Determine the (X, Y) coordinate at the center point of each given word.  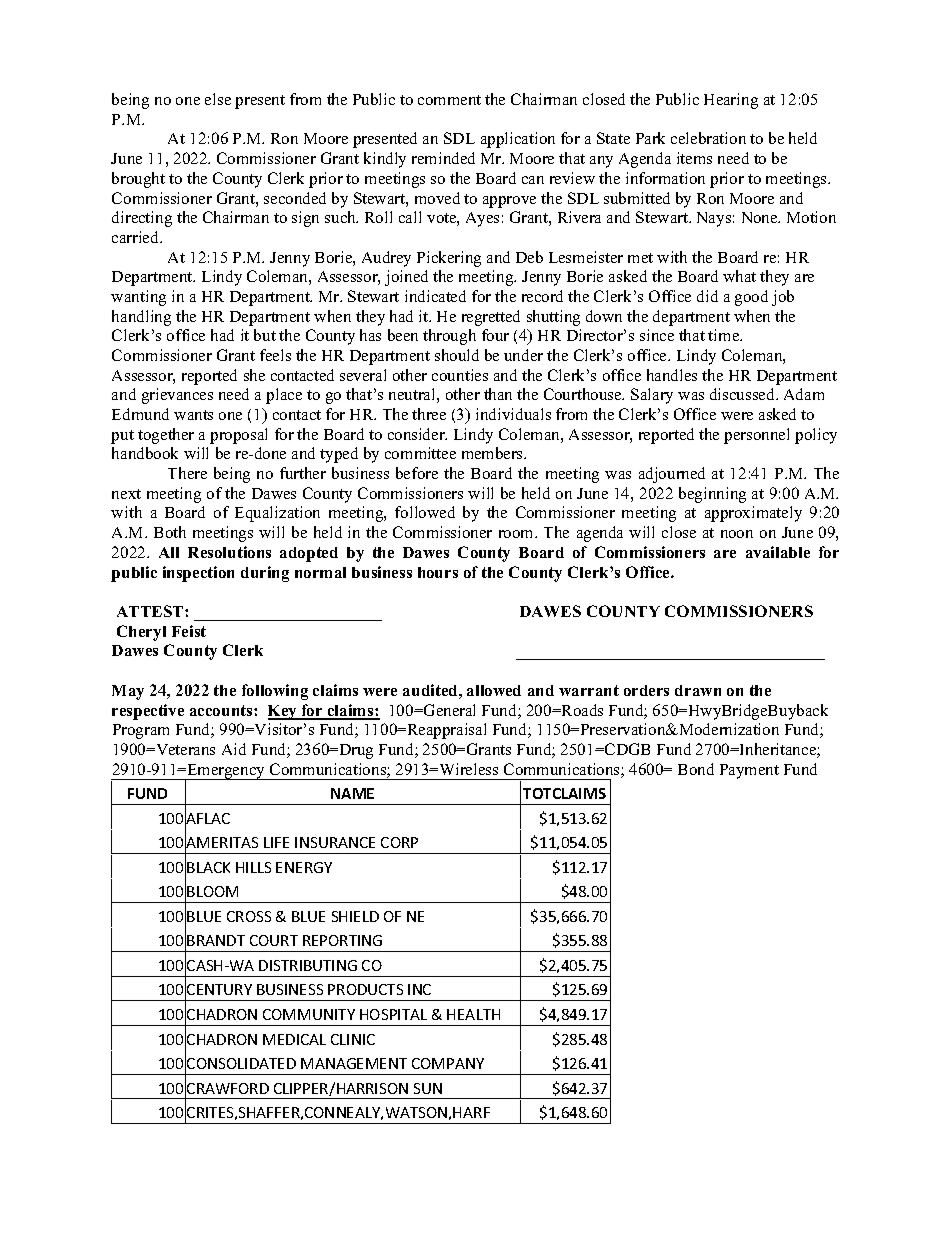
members (493, 453)
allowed (494, 690)
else (218, 99)
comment (449, 100)
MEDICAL (294, 1039)
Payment (749, 771)
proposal (238, 436)
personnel (756, 436)
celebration (708, 138)
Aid (234, 749)
